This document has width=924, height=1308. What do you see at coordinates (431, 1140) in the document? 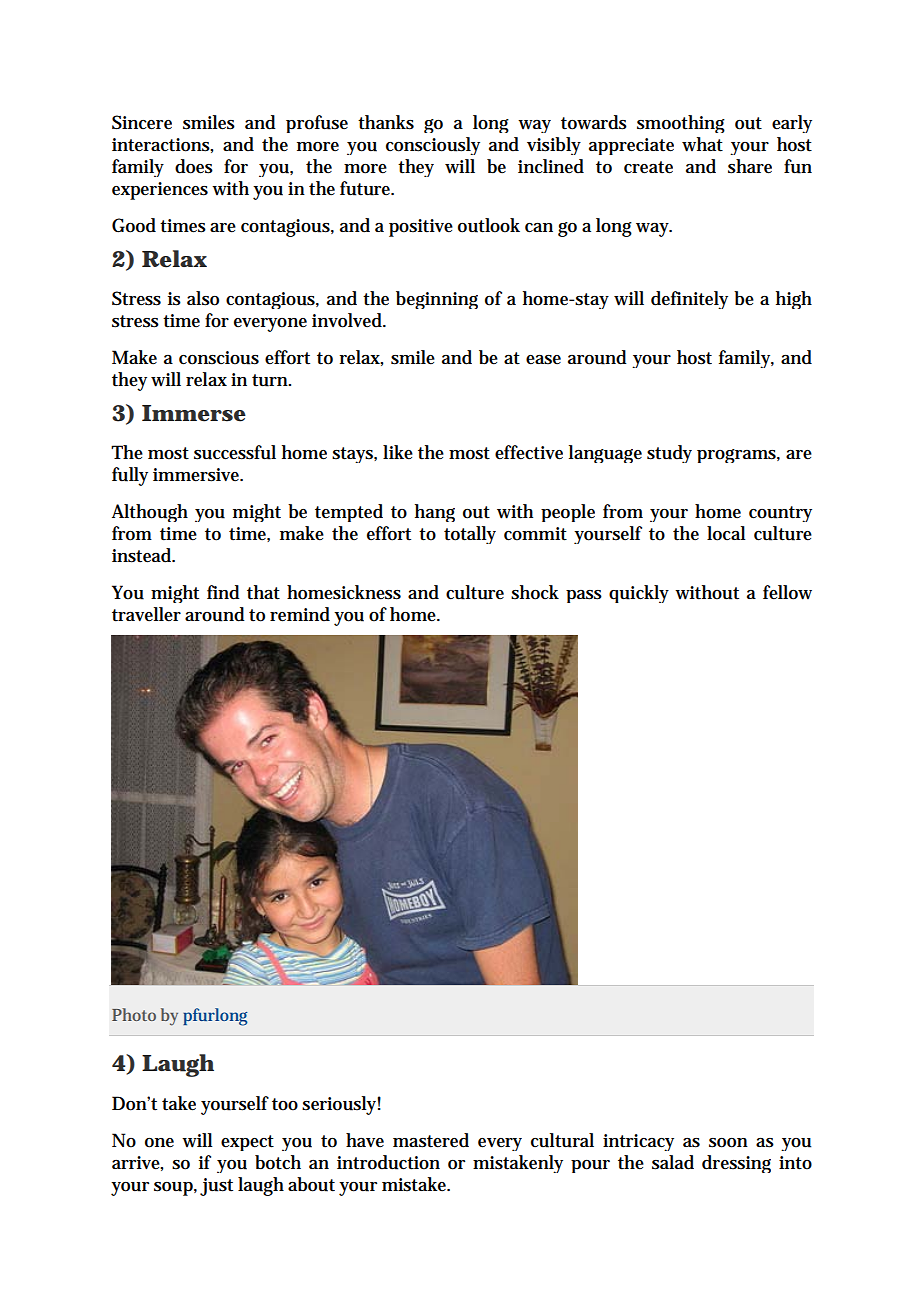
I see `mastered` at bounding box center [431, 1140].
